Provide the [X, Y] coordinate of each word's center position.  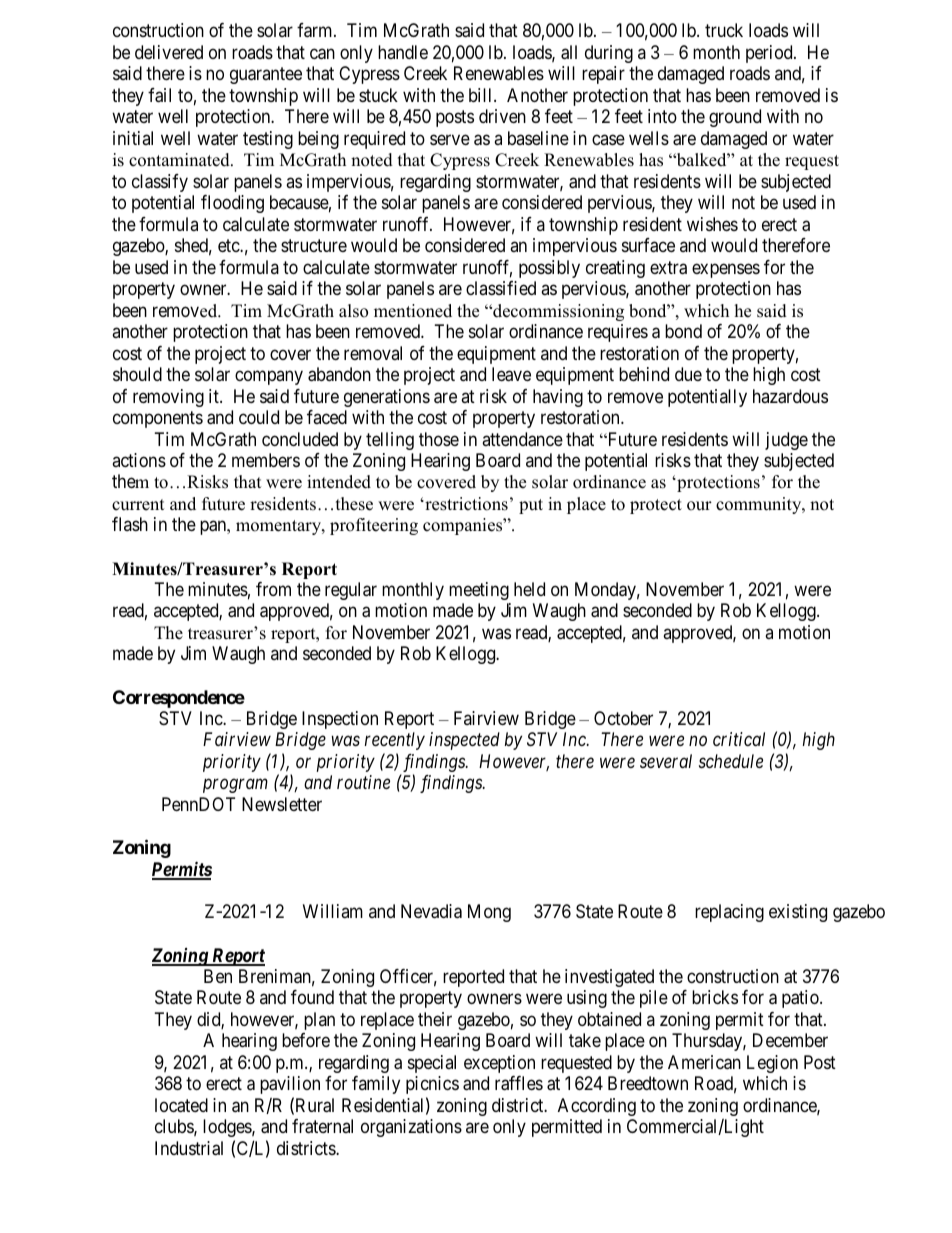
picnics [432, 1085]
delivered [169, 52]
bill [482, 95]
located [181, 1105]
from [273, 589]
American [704, 1062]
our [699, 506]
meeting [479, 591]
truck [724, 30]
